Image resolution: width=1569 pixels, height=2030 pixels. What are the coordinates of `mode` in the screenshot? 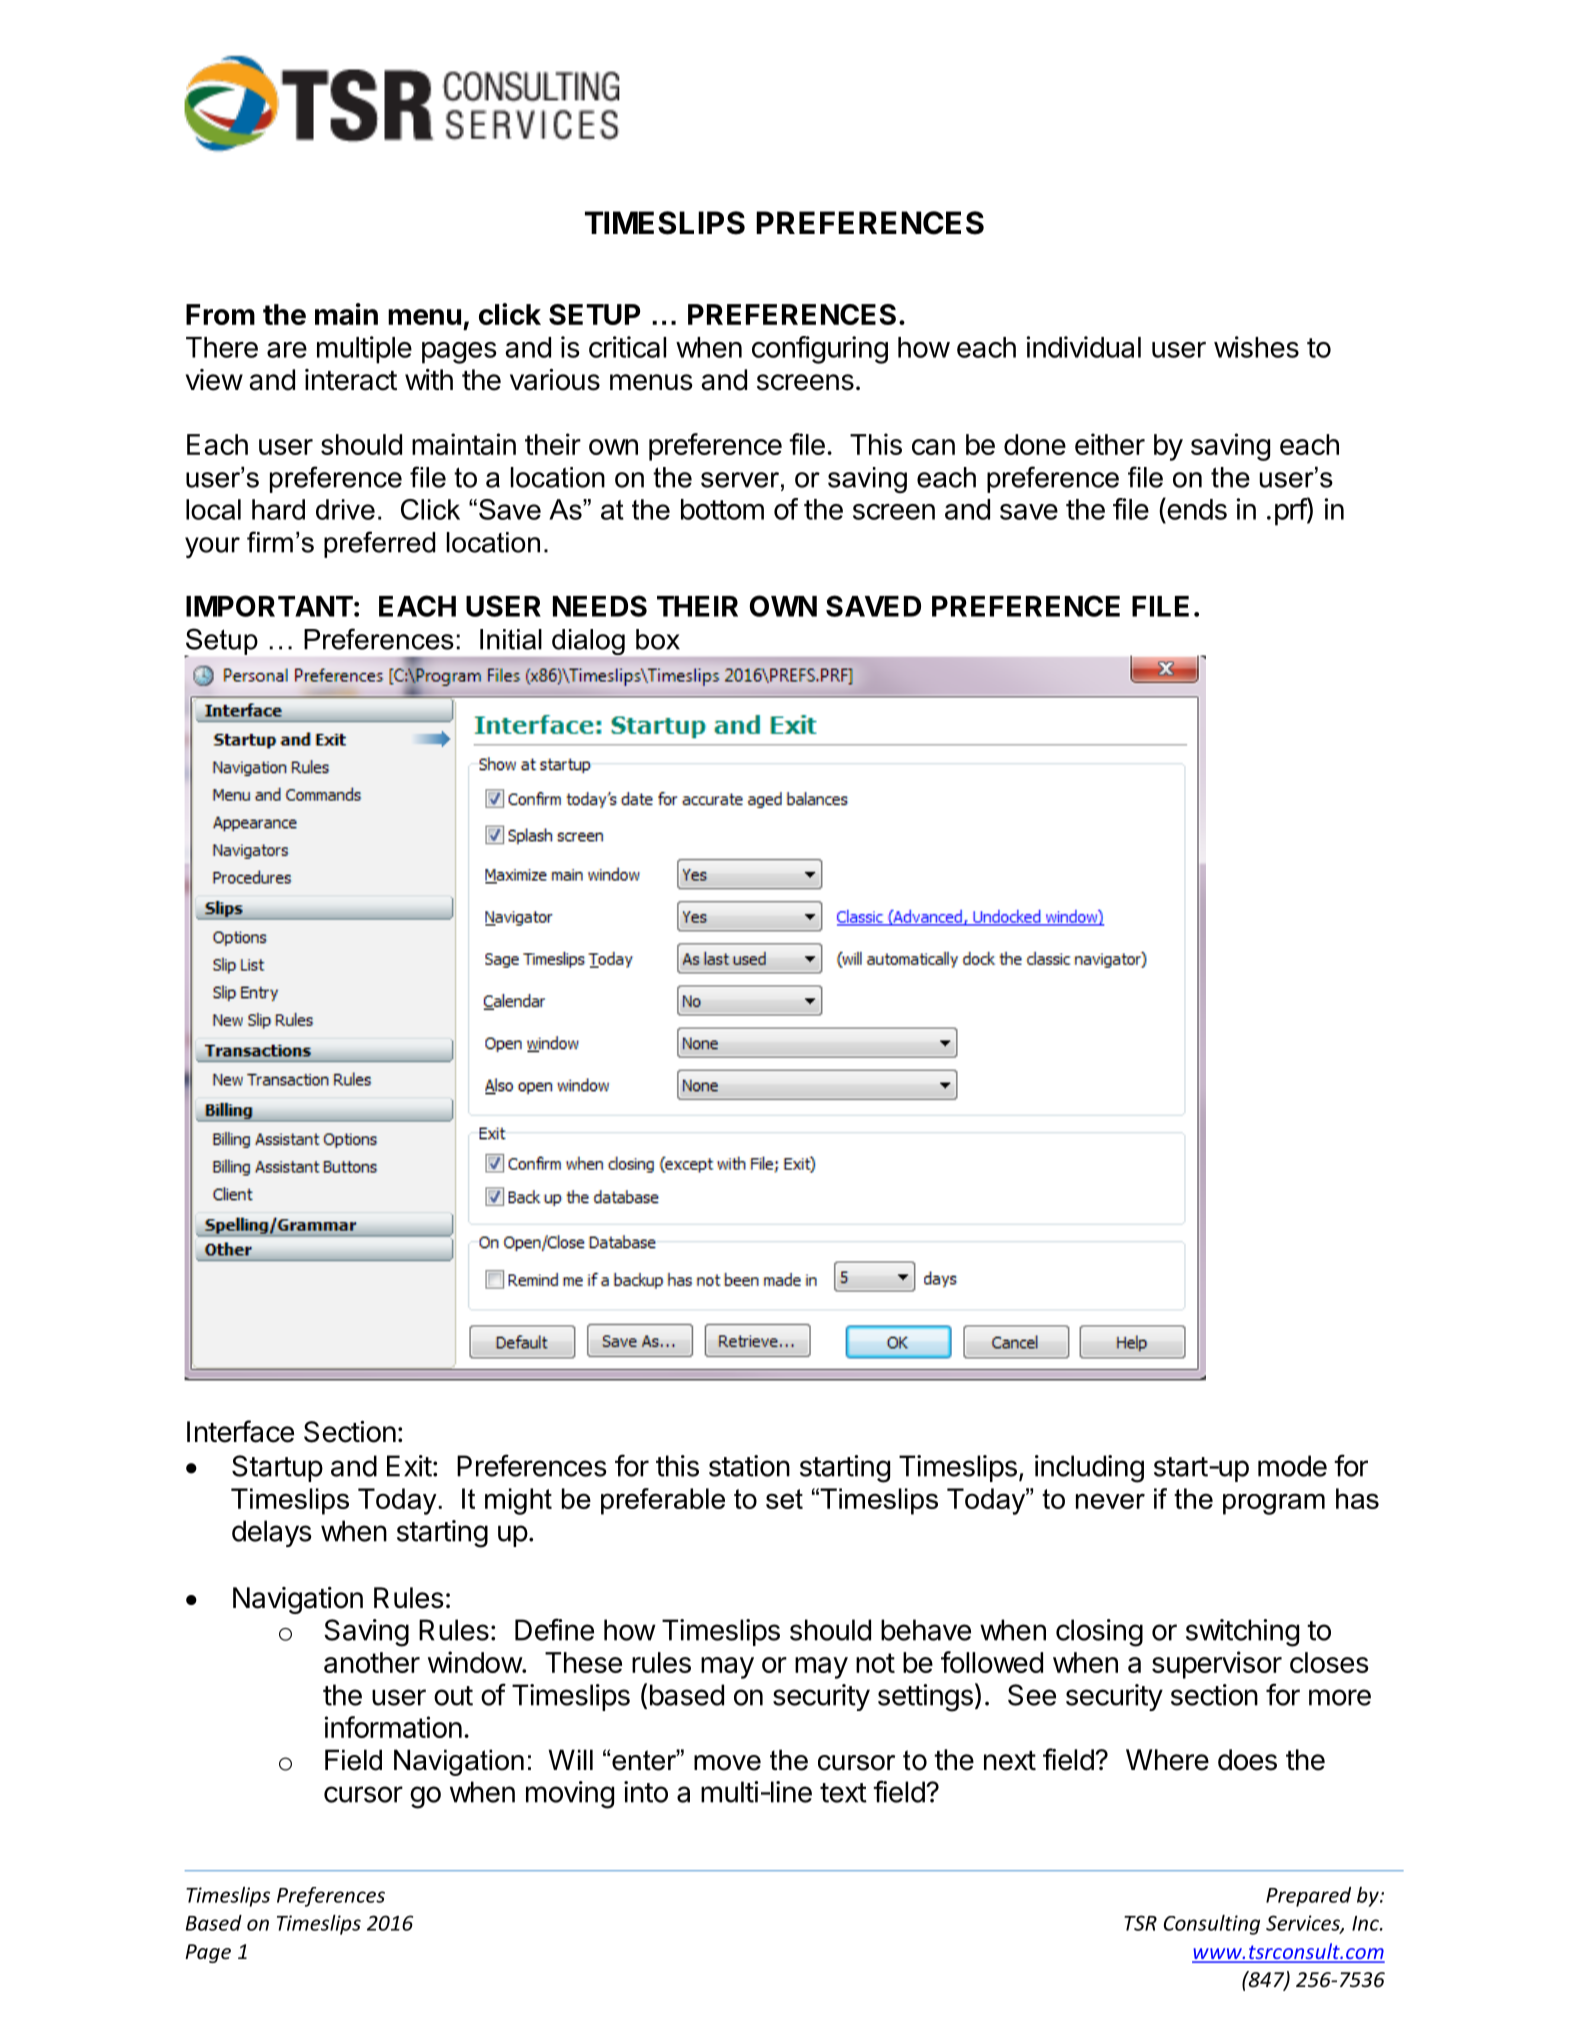 It's located at (1292, 1466).
